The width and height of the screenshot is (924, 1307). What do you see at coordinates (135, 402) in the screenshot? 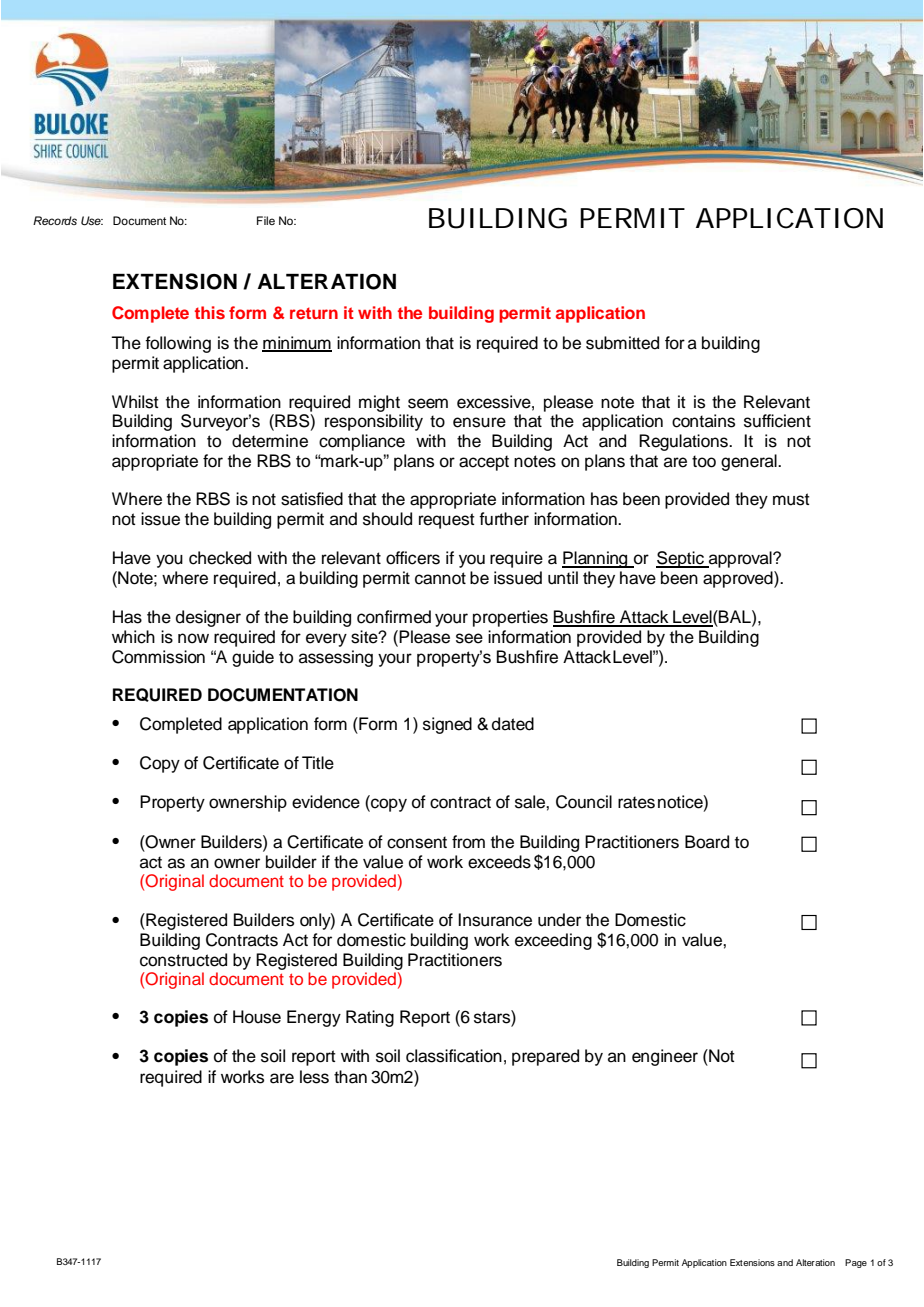
I see `Whilst` at bounding box center [135, 402].
